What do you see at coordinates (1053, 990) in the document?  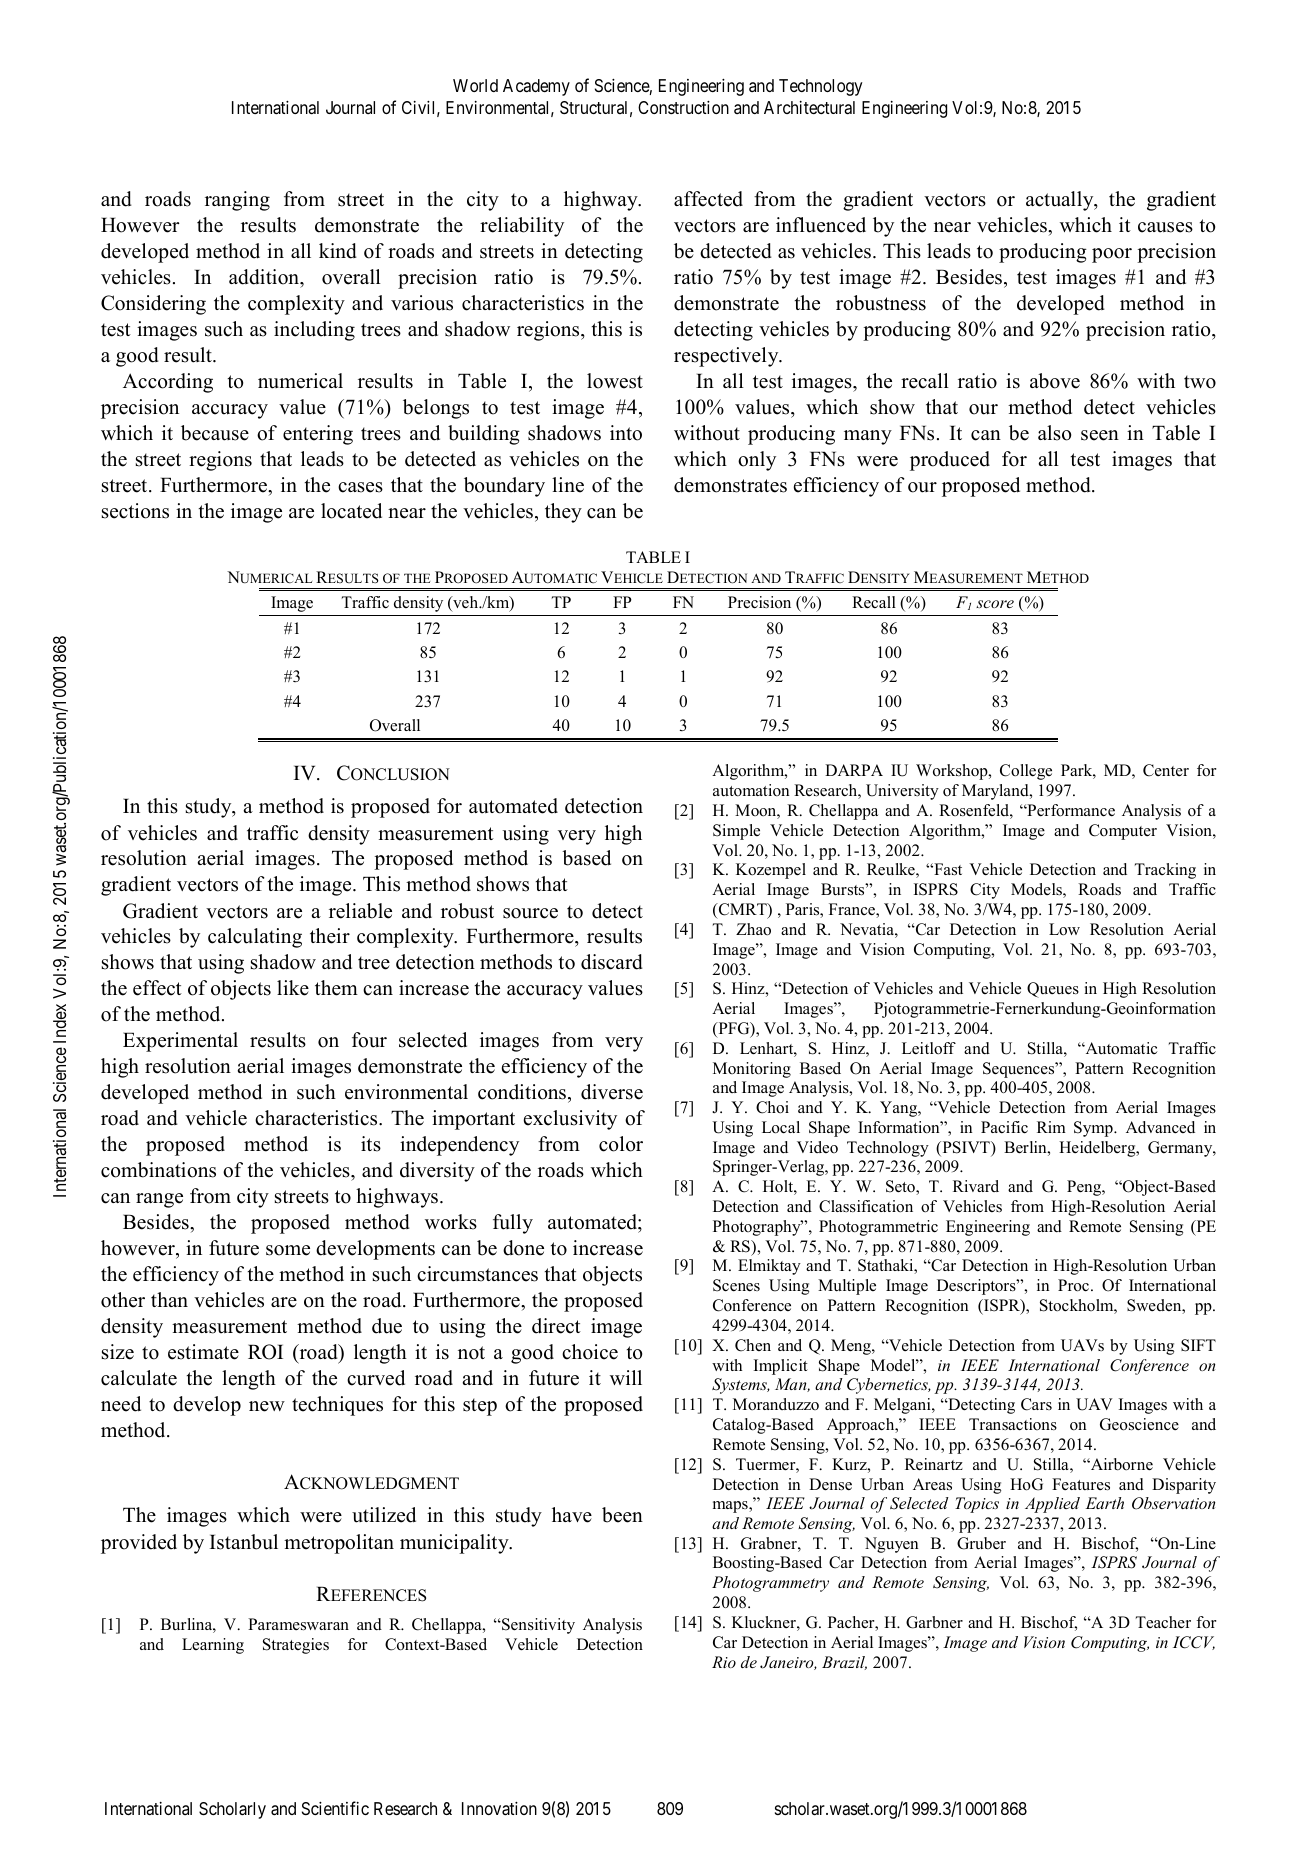 I see `Queues` at bounding box center [1053, 990].
